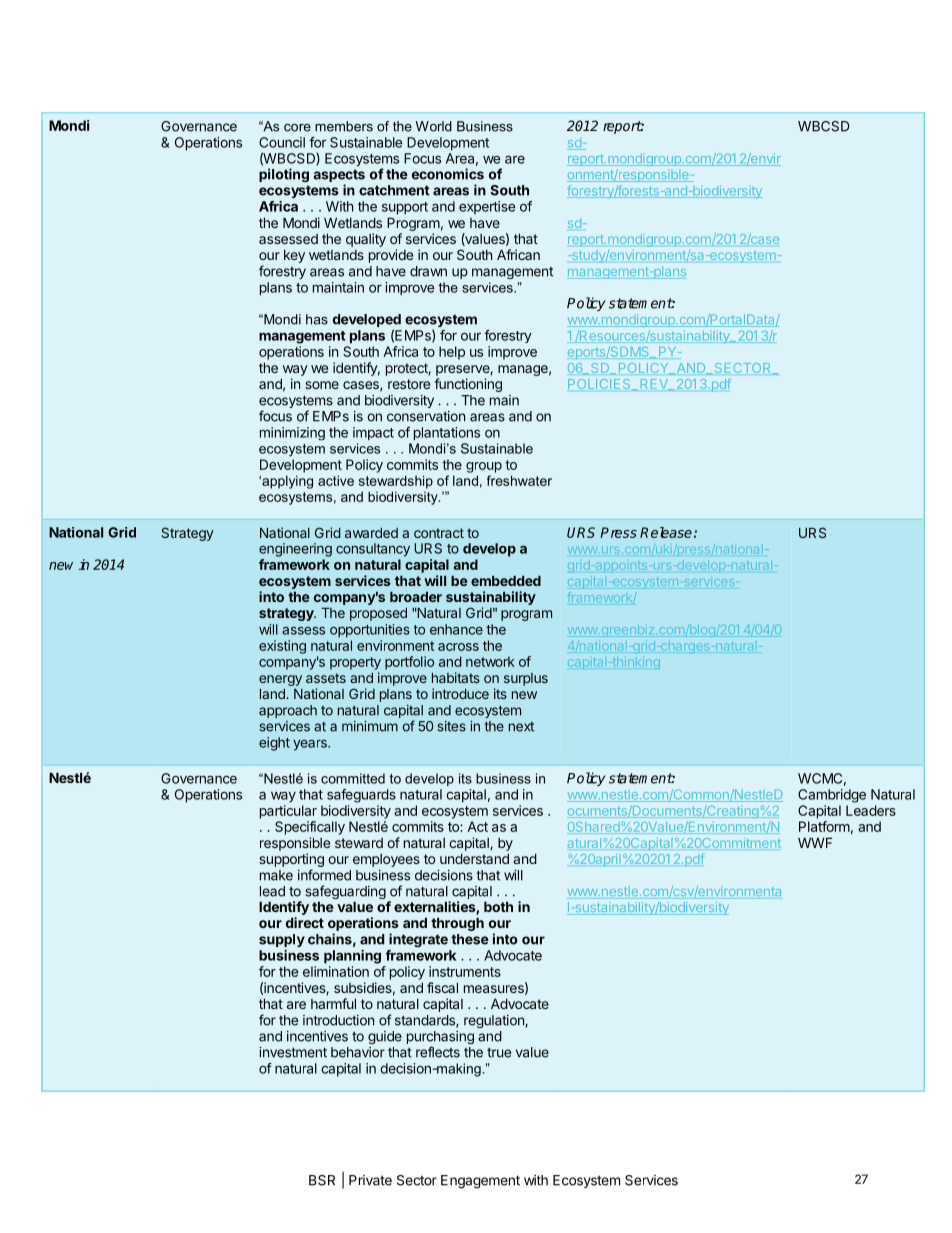  I want to click on expertise, so click(487, 208).
